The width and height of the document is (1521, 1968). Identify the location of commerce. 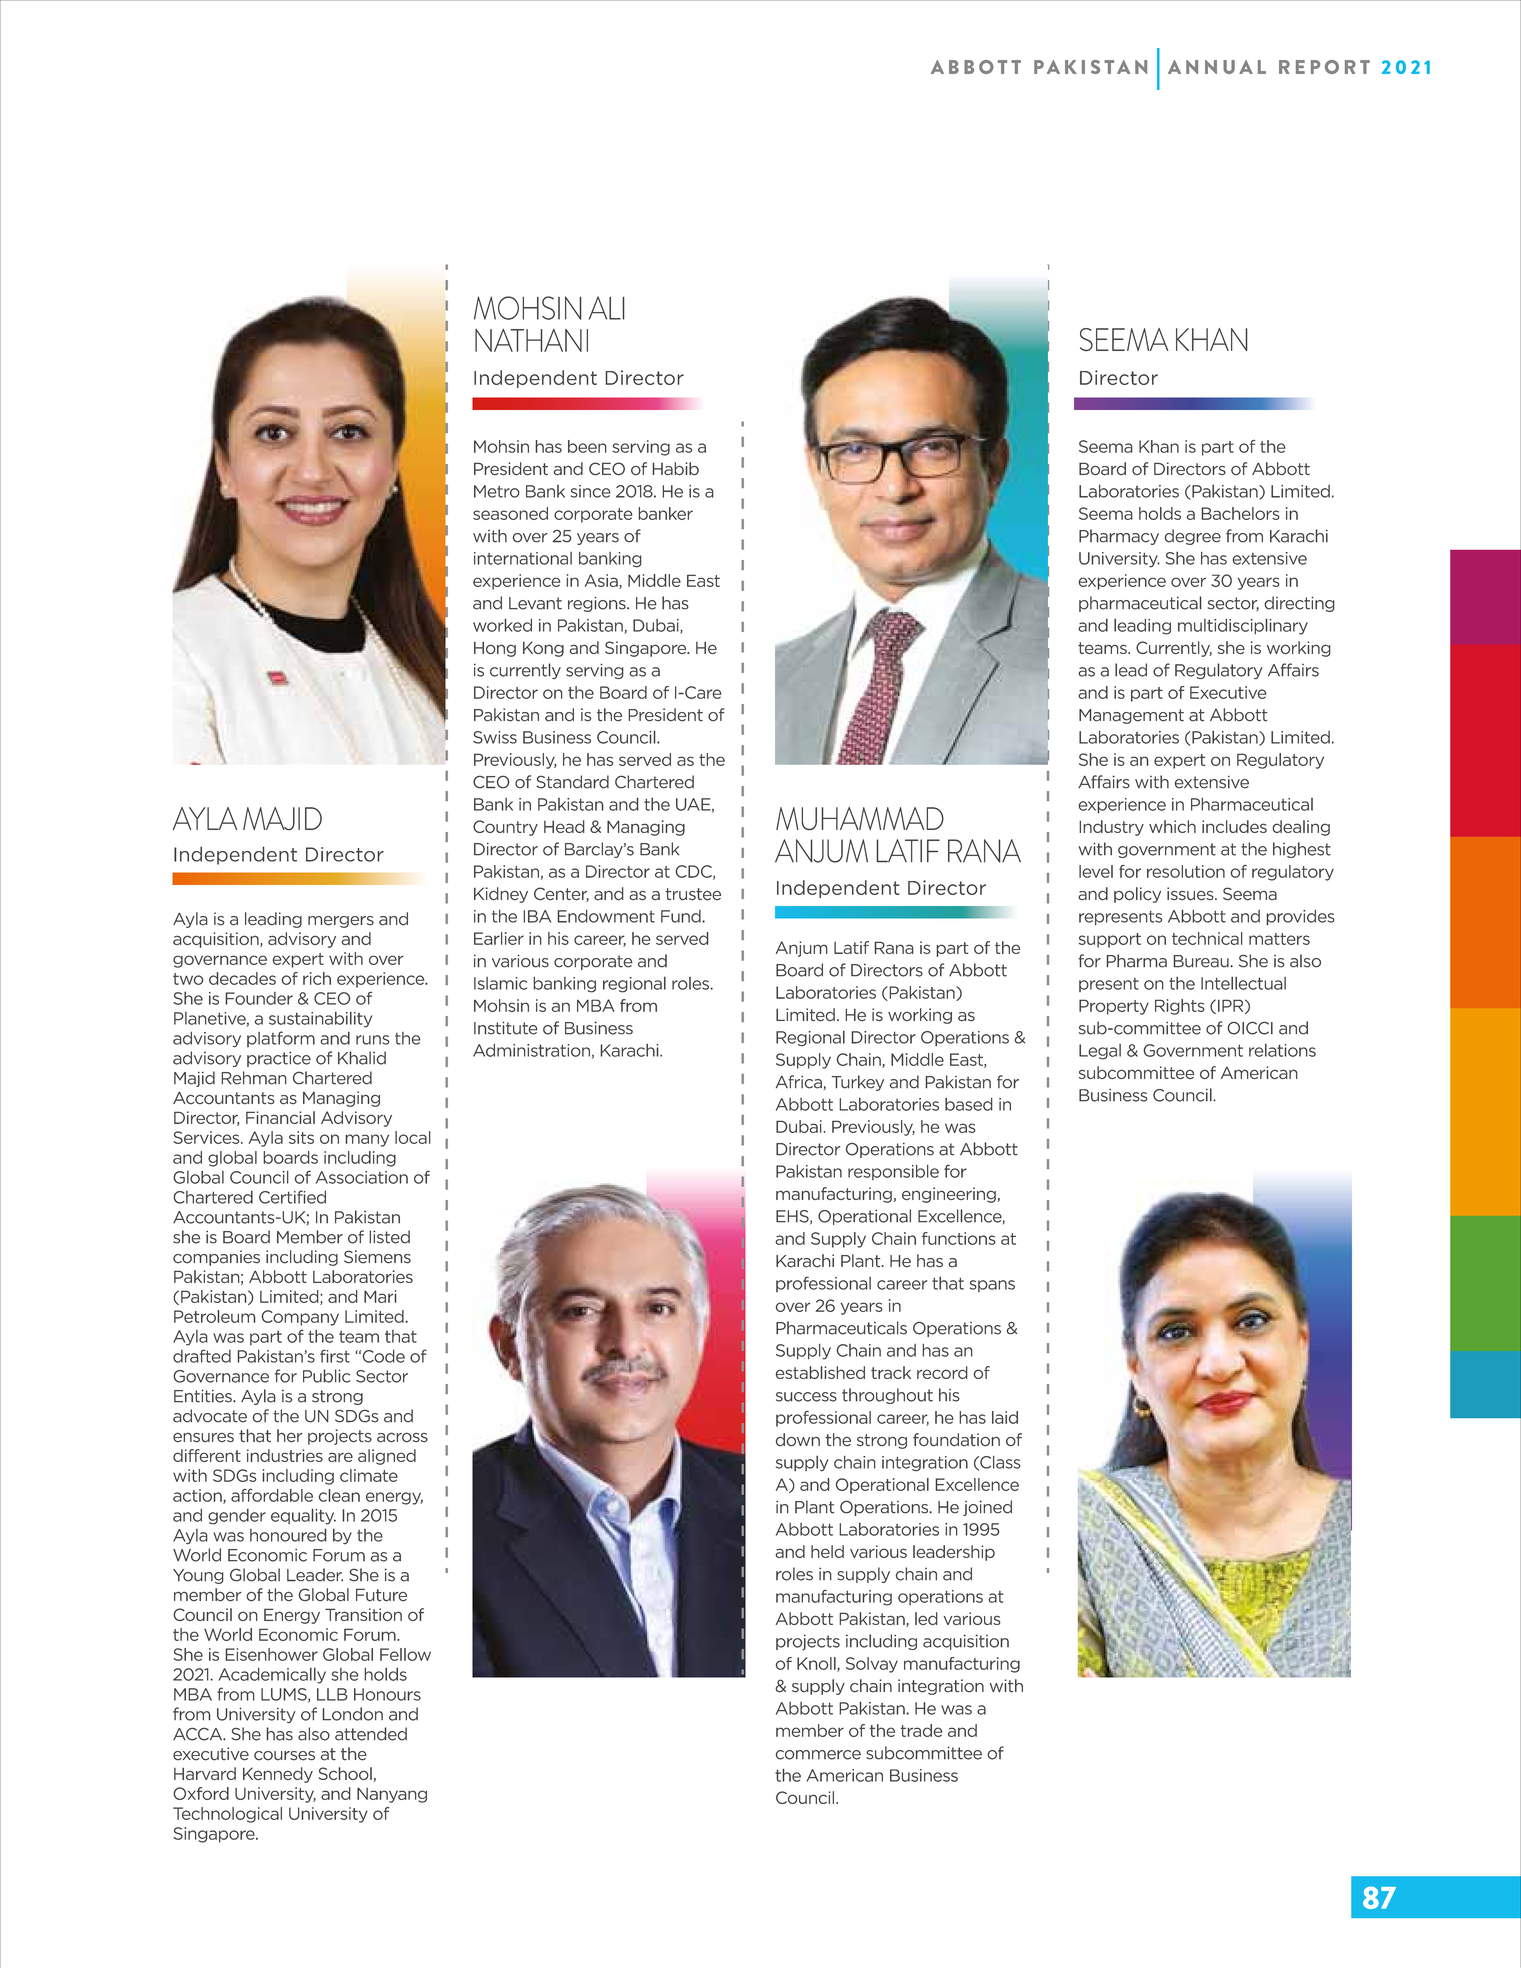
(818, 1755).
